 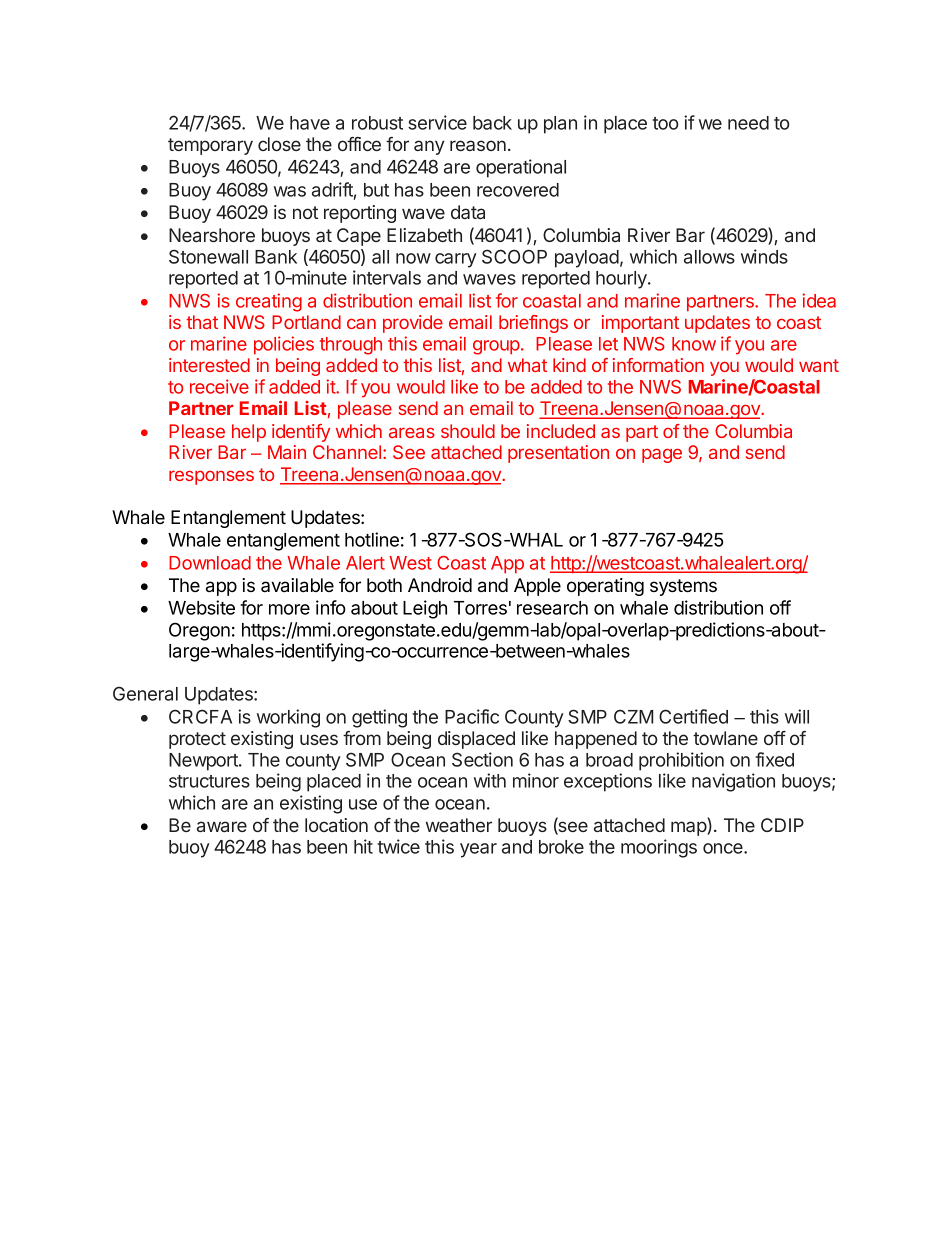 I want to click on year, so click(x=478, y=850).
